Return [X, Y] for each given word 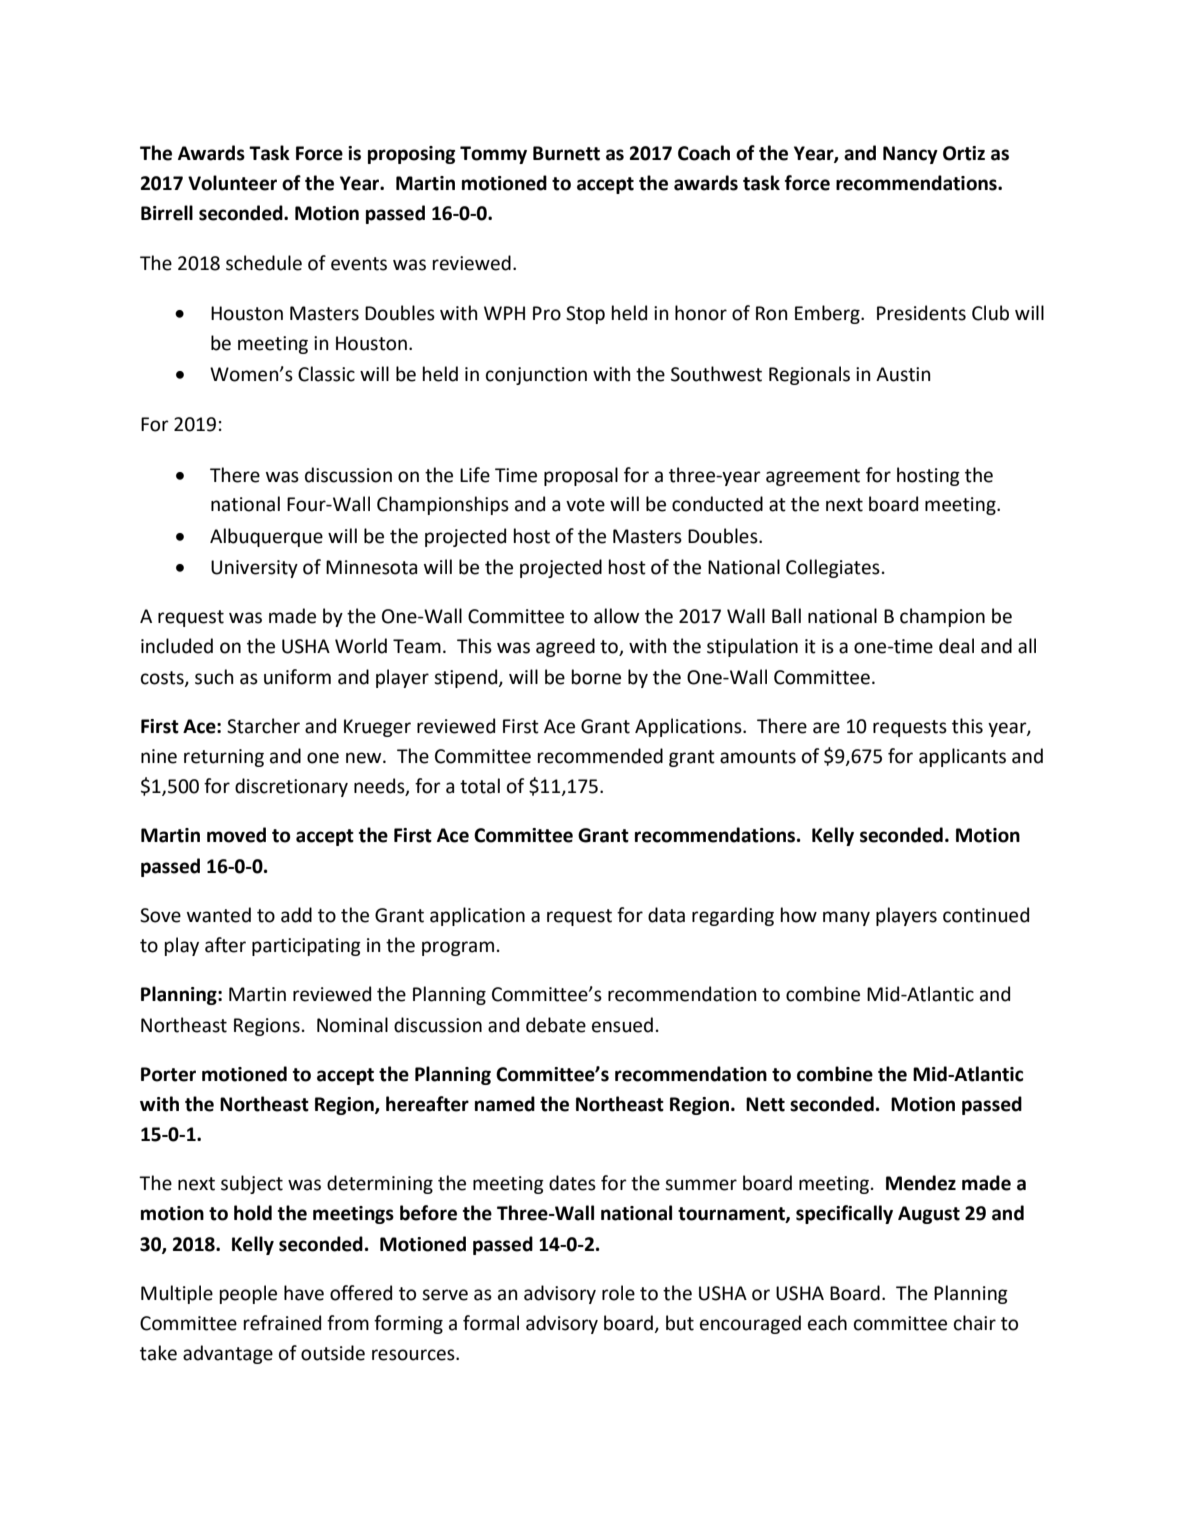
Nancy [910, 155]
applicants [962, 757]
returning [224, 758]
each [827, 1323]
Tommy [493, 155]
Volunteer [232, 183]
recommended [600, 756]
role [618, 1293]
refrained [282, 1323]
